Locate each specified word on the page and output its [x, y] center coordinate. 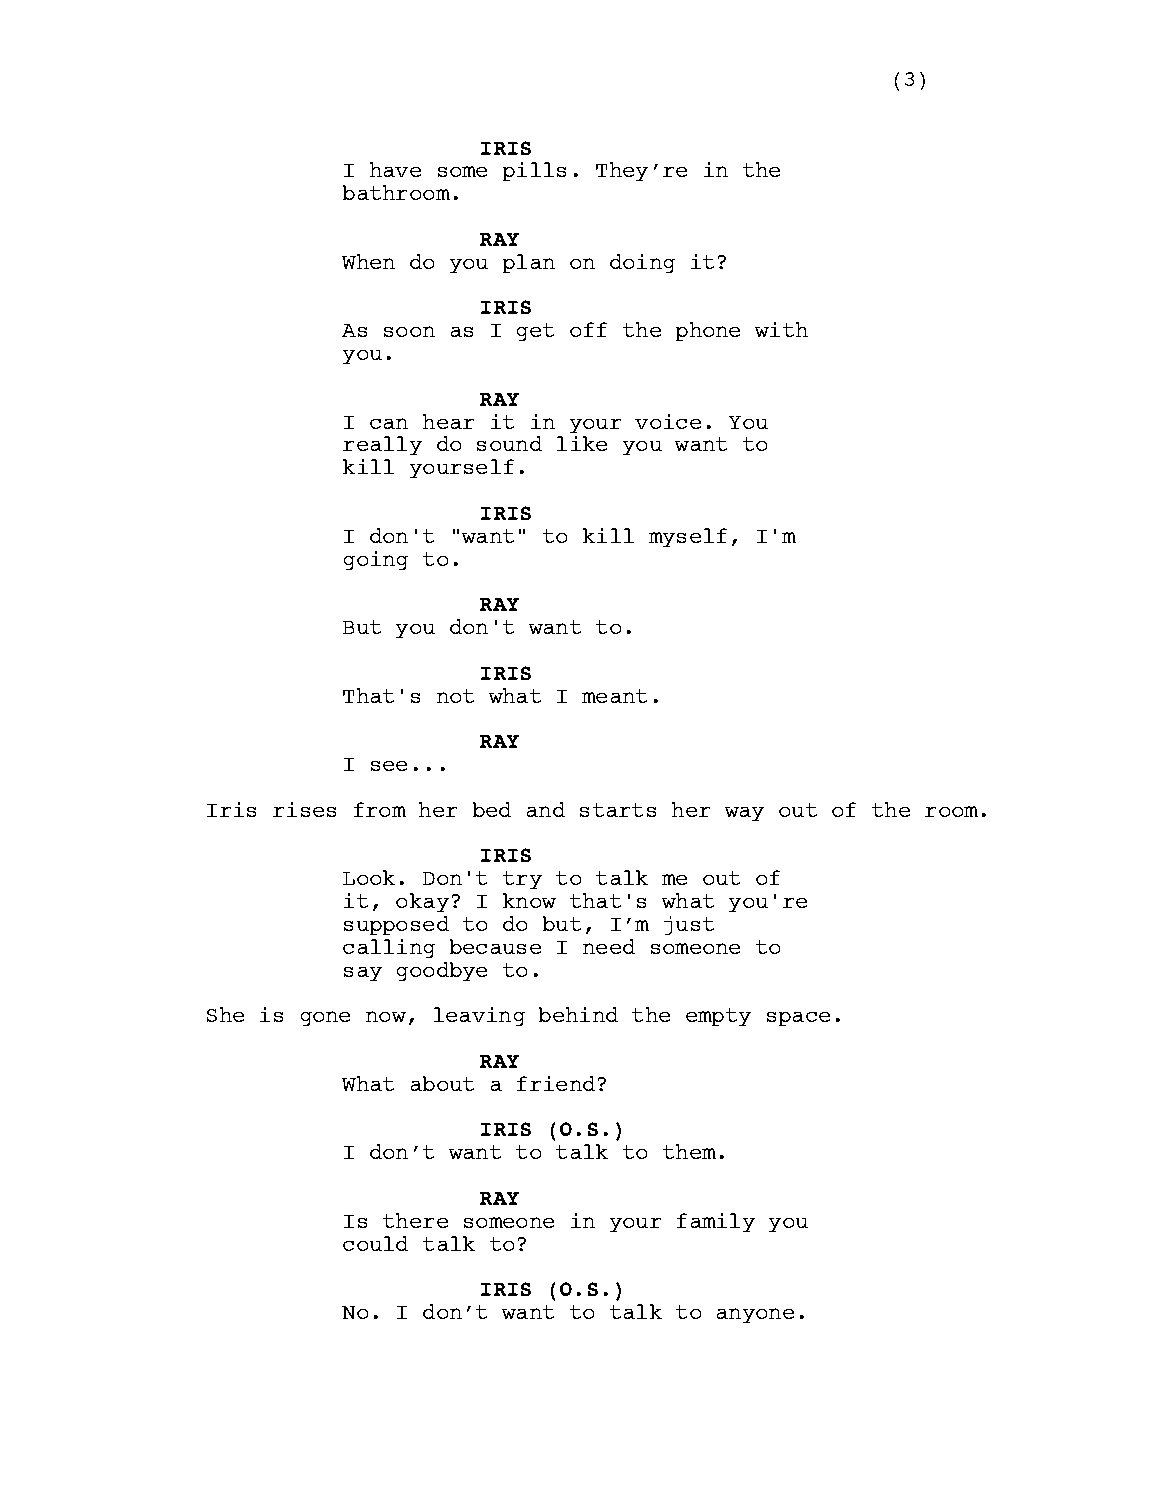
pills [534, 171]
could [375, 1243]
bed [492, 809]
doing [642, 263]
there [415, 1220]
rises [304, 809]
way [744, 814]
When [368, 261]
